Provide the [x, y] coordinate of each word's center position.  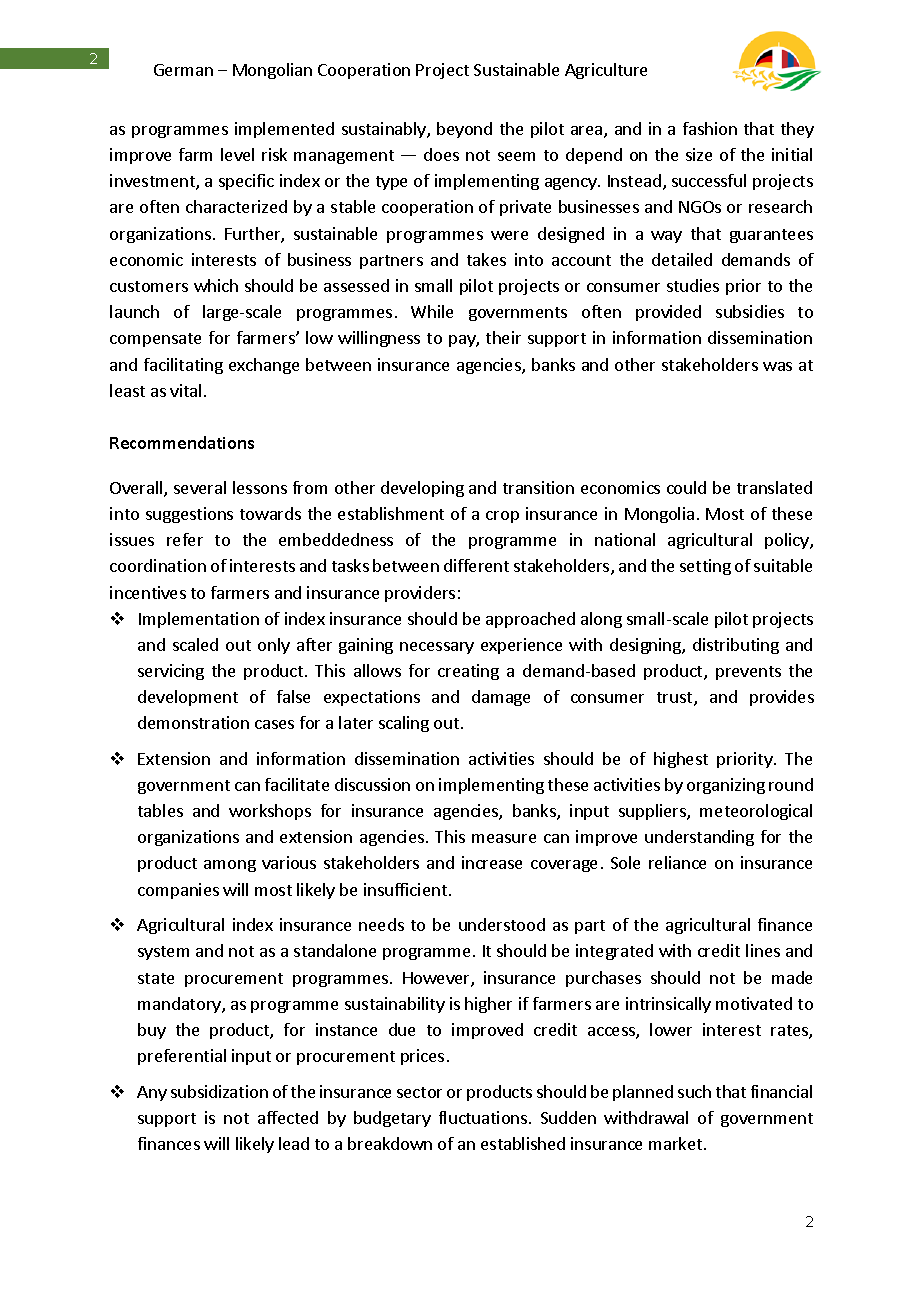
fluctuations [484, 1117]
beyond [464, 130]
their [503, 337]
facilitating [183, 366]
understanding [699, 838]
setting [705, 567]
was [777, 366]
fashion [710, 128]
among [230, 866]
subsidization [219, 1091]
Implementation [199, 620]
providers [420, 594]
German [183, 70]
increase [492, 862]
